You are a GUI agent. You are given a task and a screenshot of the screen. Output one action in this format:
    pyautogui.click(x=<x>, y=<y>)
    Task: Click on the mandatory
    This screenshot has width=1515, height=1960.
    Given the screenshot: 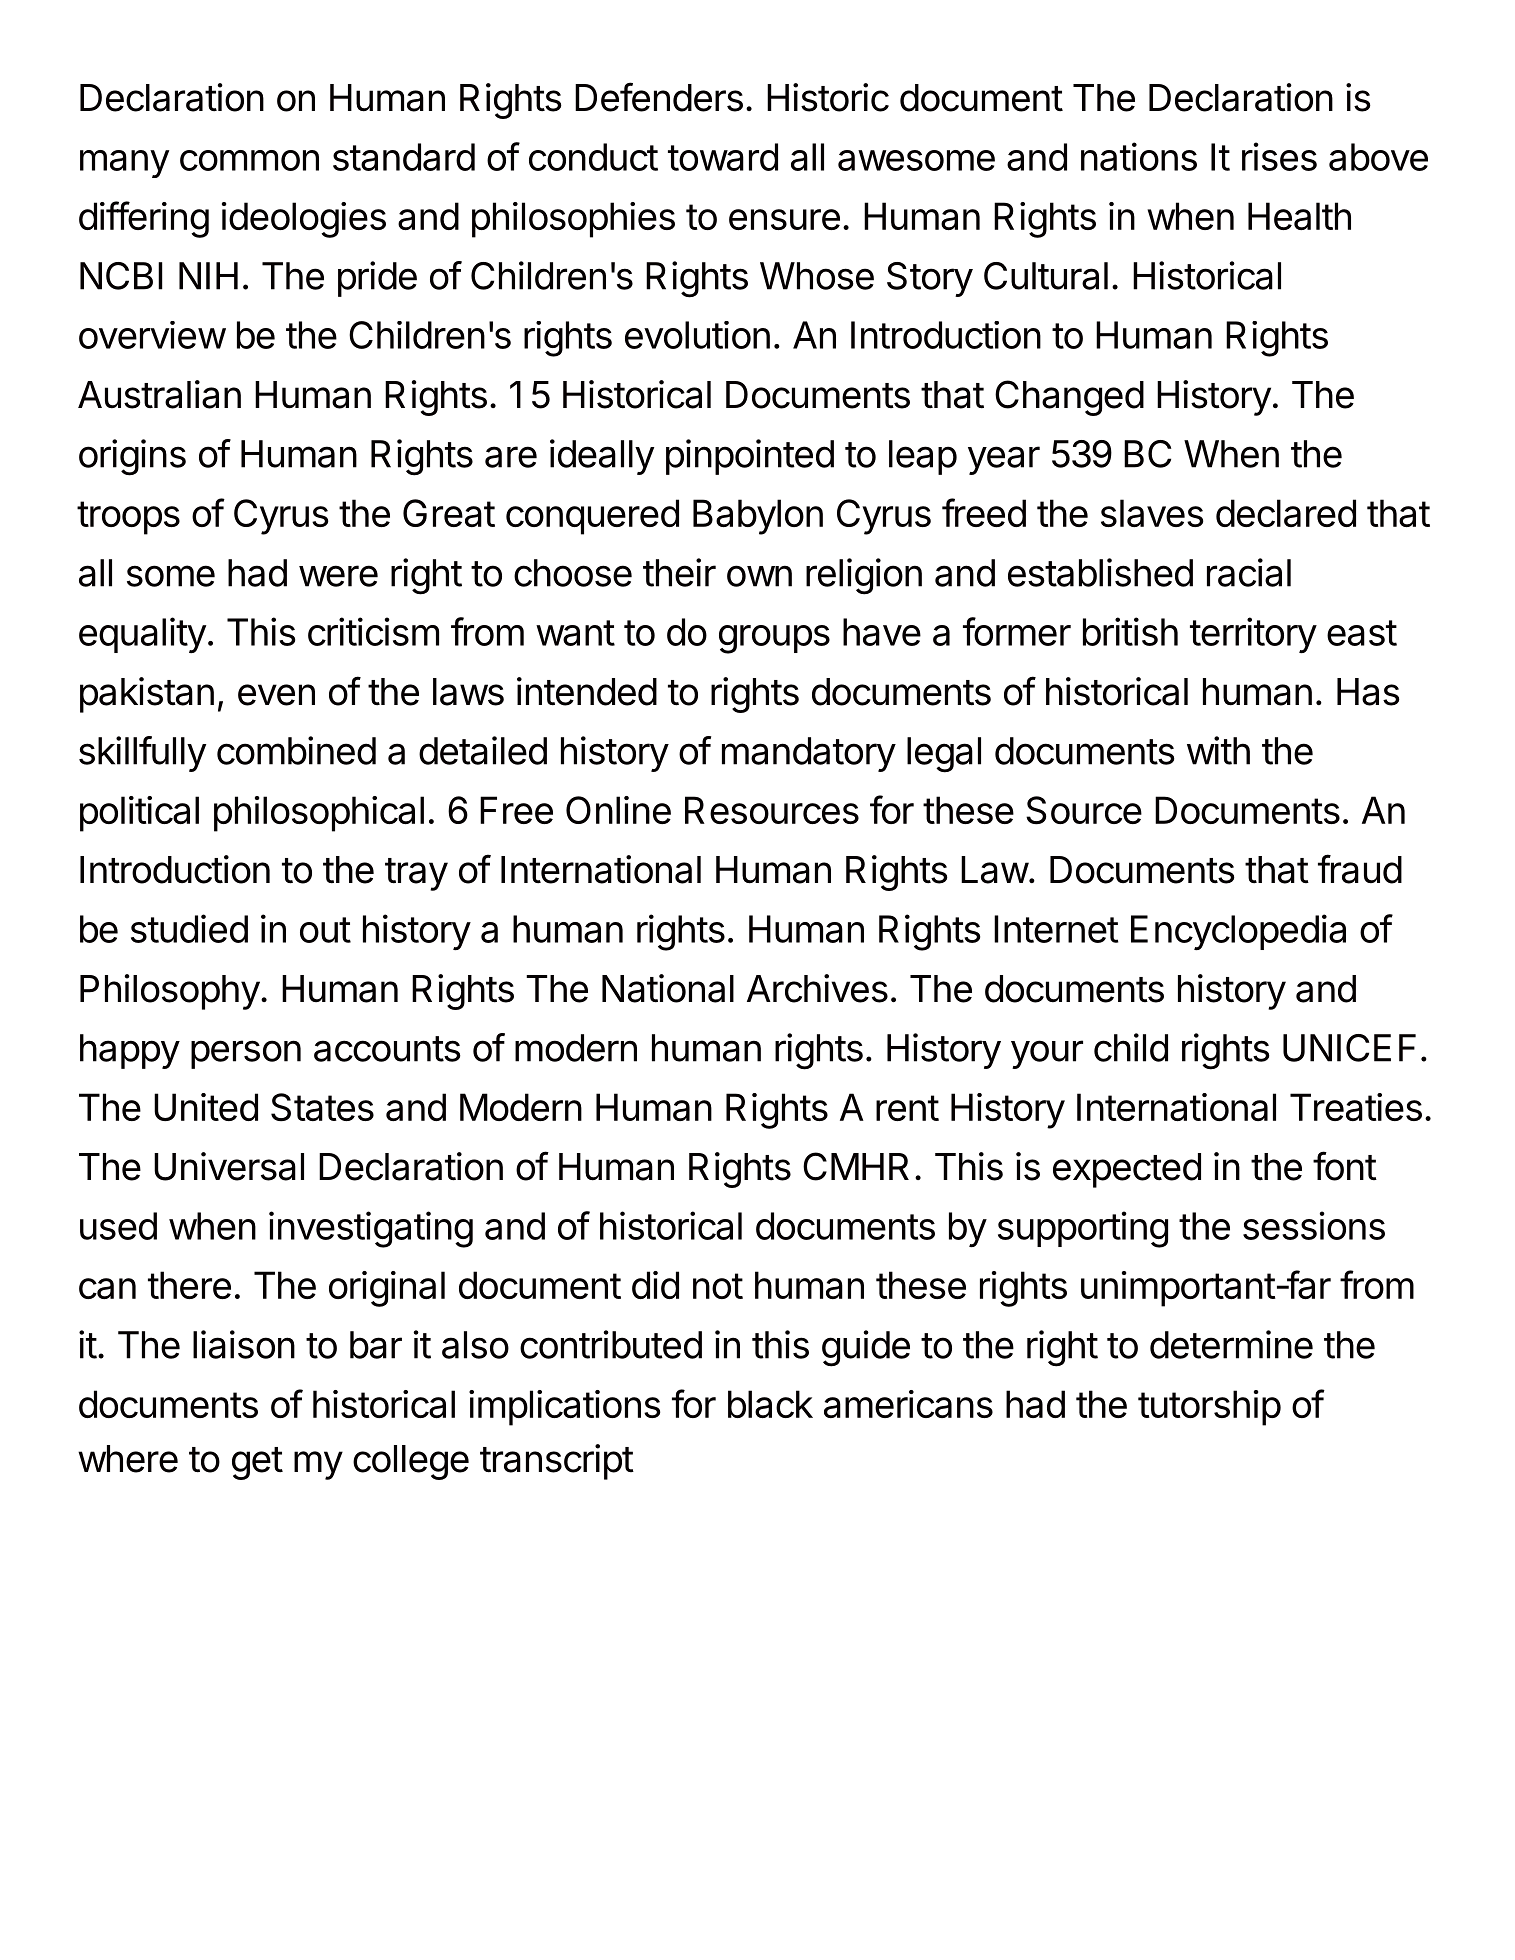 What is the action you would take?
    pyautogui.click(x=809, y=754)
